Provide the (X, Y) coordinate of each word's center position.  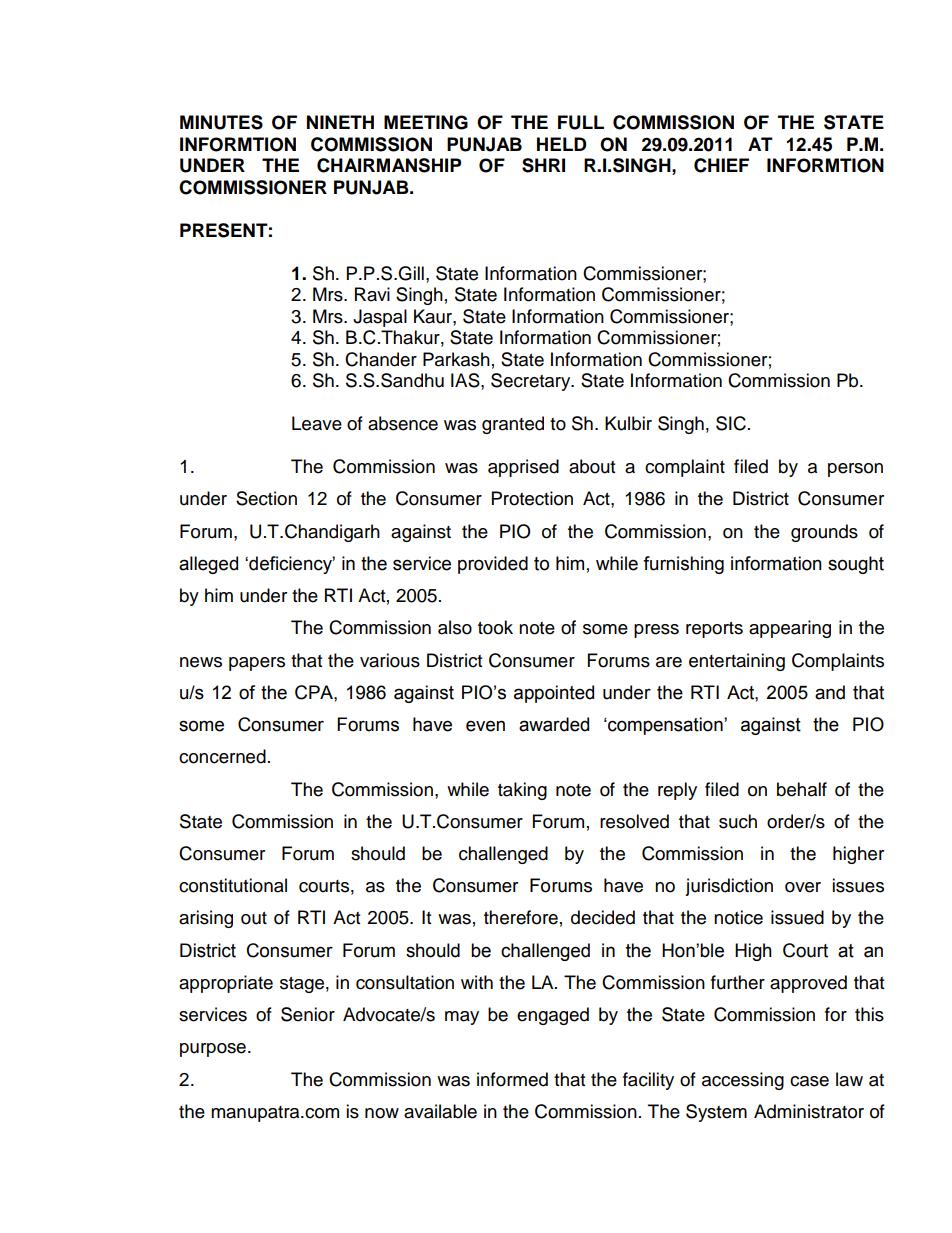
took (495, 627)
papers (257, 664)
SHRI (543, 165)
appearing (790, 629)
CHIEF (721, 165)
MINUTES (221, 122)
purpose (213, 1050)
